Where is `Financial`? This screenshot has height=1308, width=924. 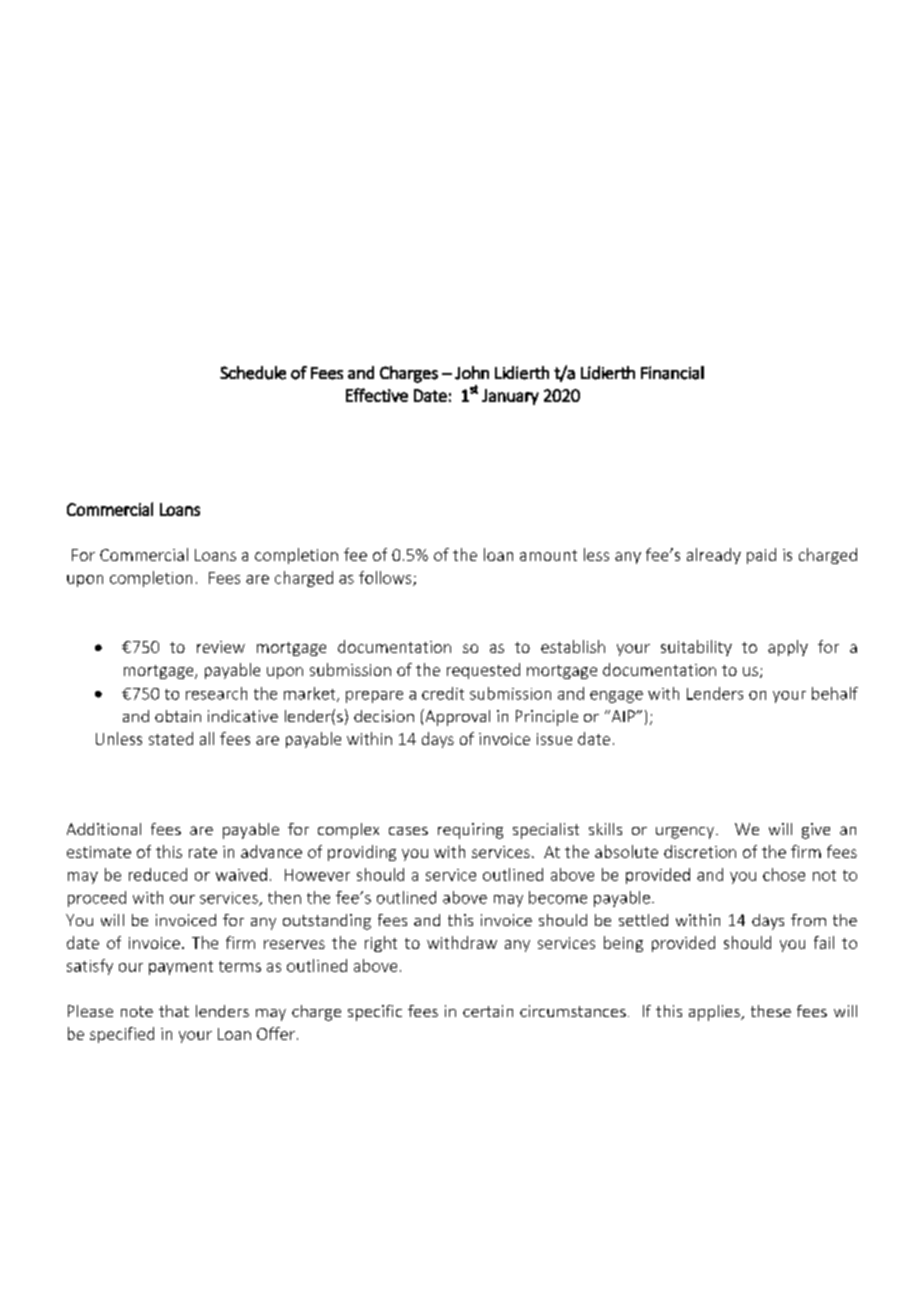
Financial is located at coordinates (672, 373).
